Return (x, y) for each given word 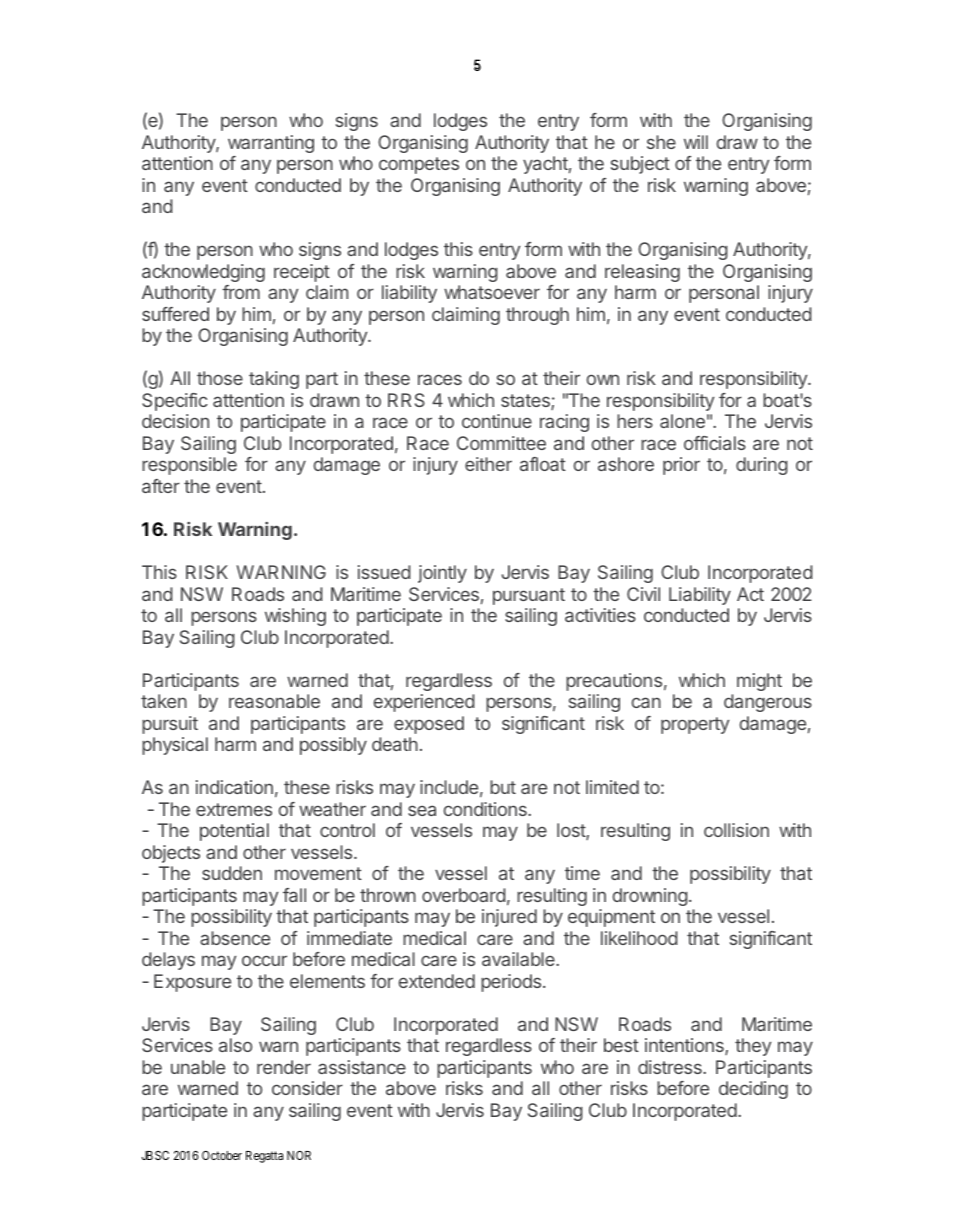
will (696, 142)
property (695, 725)
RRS (406, 400)
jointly (442, 574)
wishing (295, 617)
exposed (429, 725)
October (222, 1155)
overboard (464, 895)
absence (235, 938)
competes (419, 165)
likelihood (639, 938)
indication (234, 787)
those (220, 378)
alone (682, 421)
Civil (643, 594)
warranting (271, 144)
